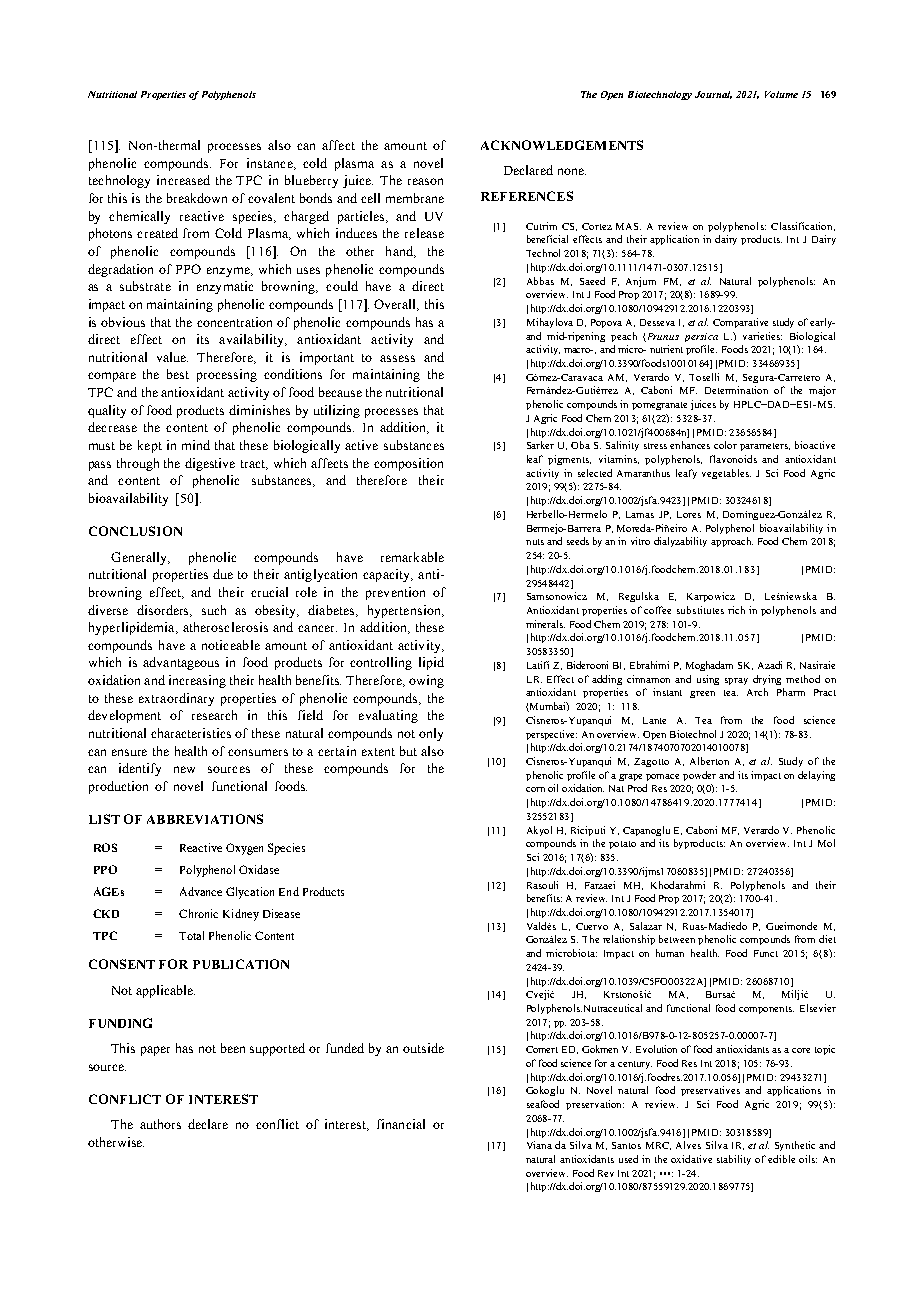  What do you see at coordinates (196, 445) in the page?
I see `mind` at bounding box center [196, 445].
